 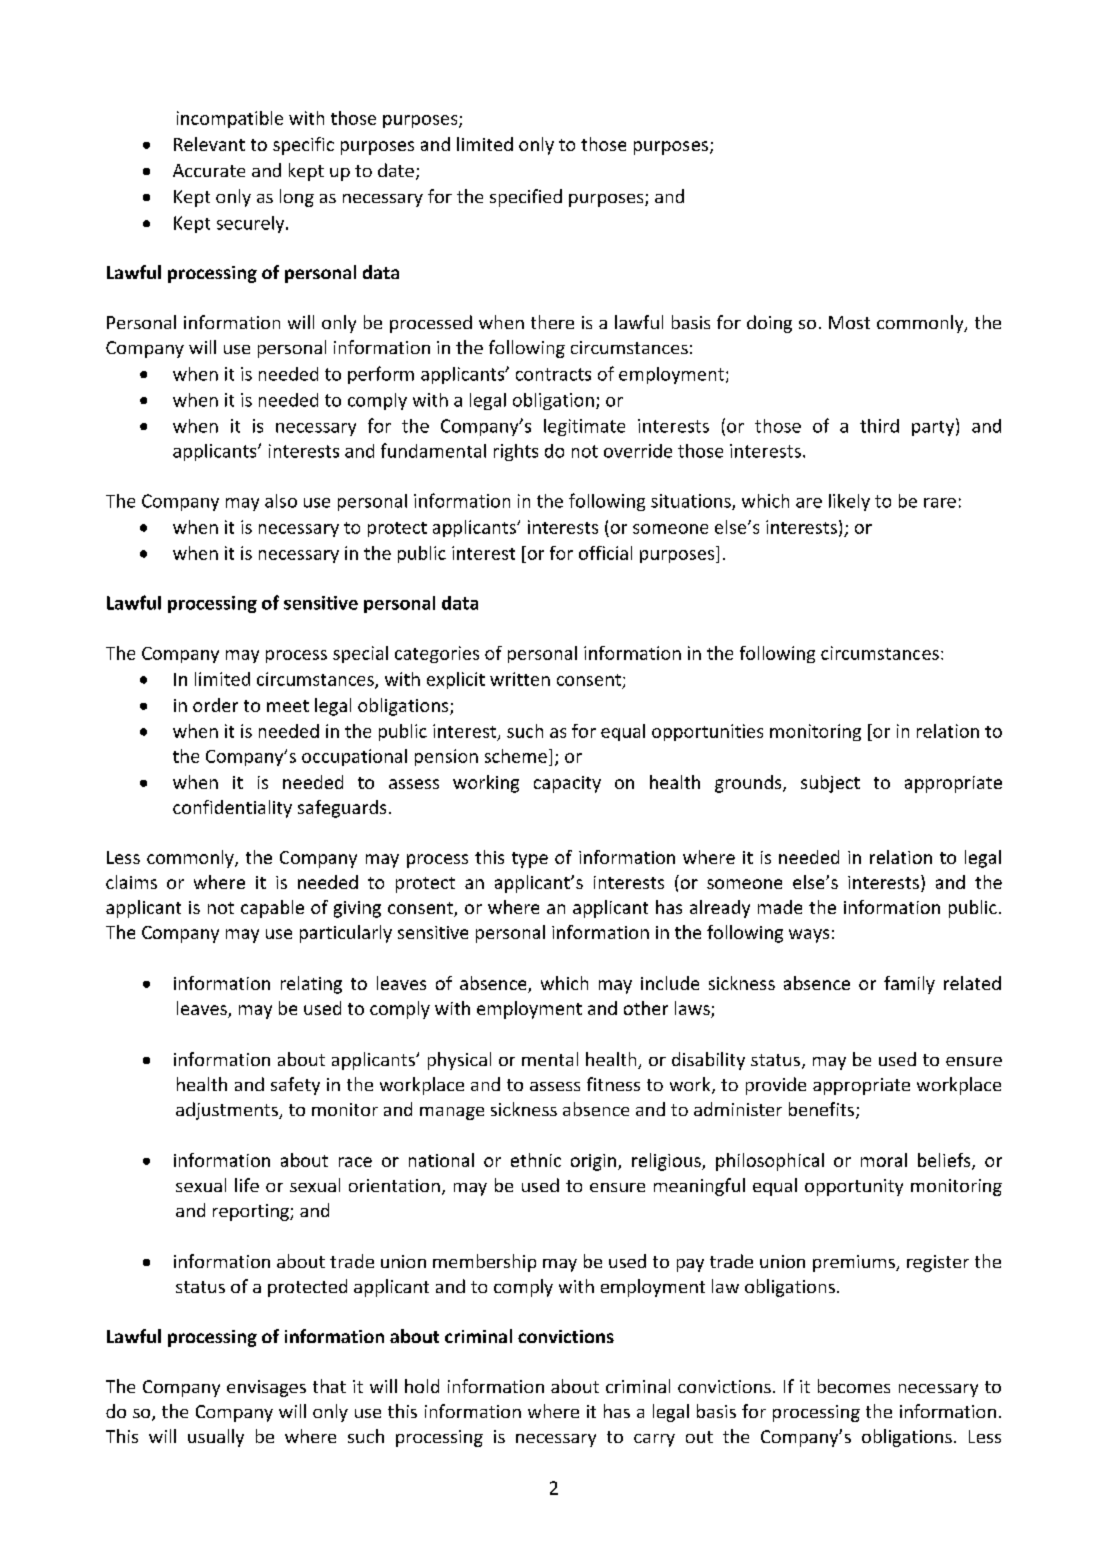 What do you see at coordinates (209, 170) in the image?
I see `Accurate` at bounding box center [209, 170].
